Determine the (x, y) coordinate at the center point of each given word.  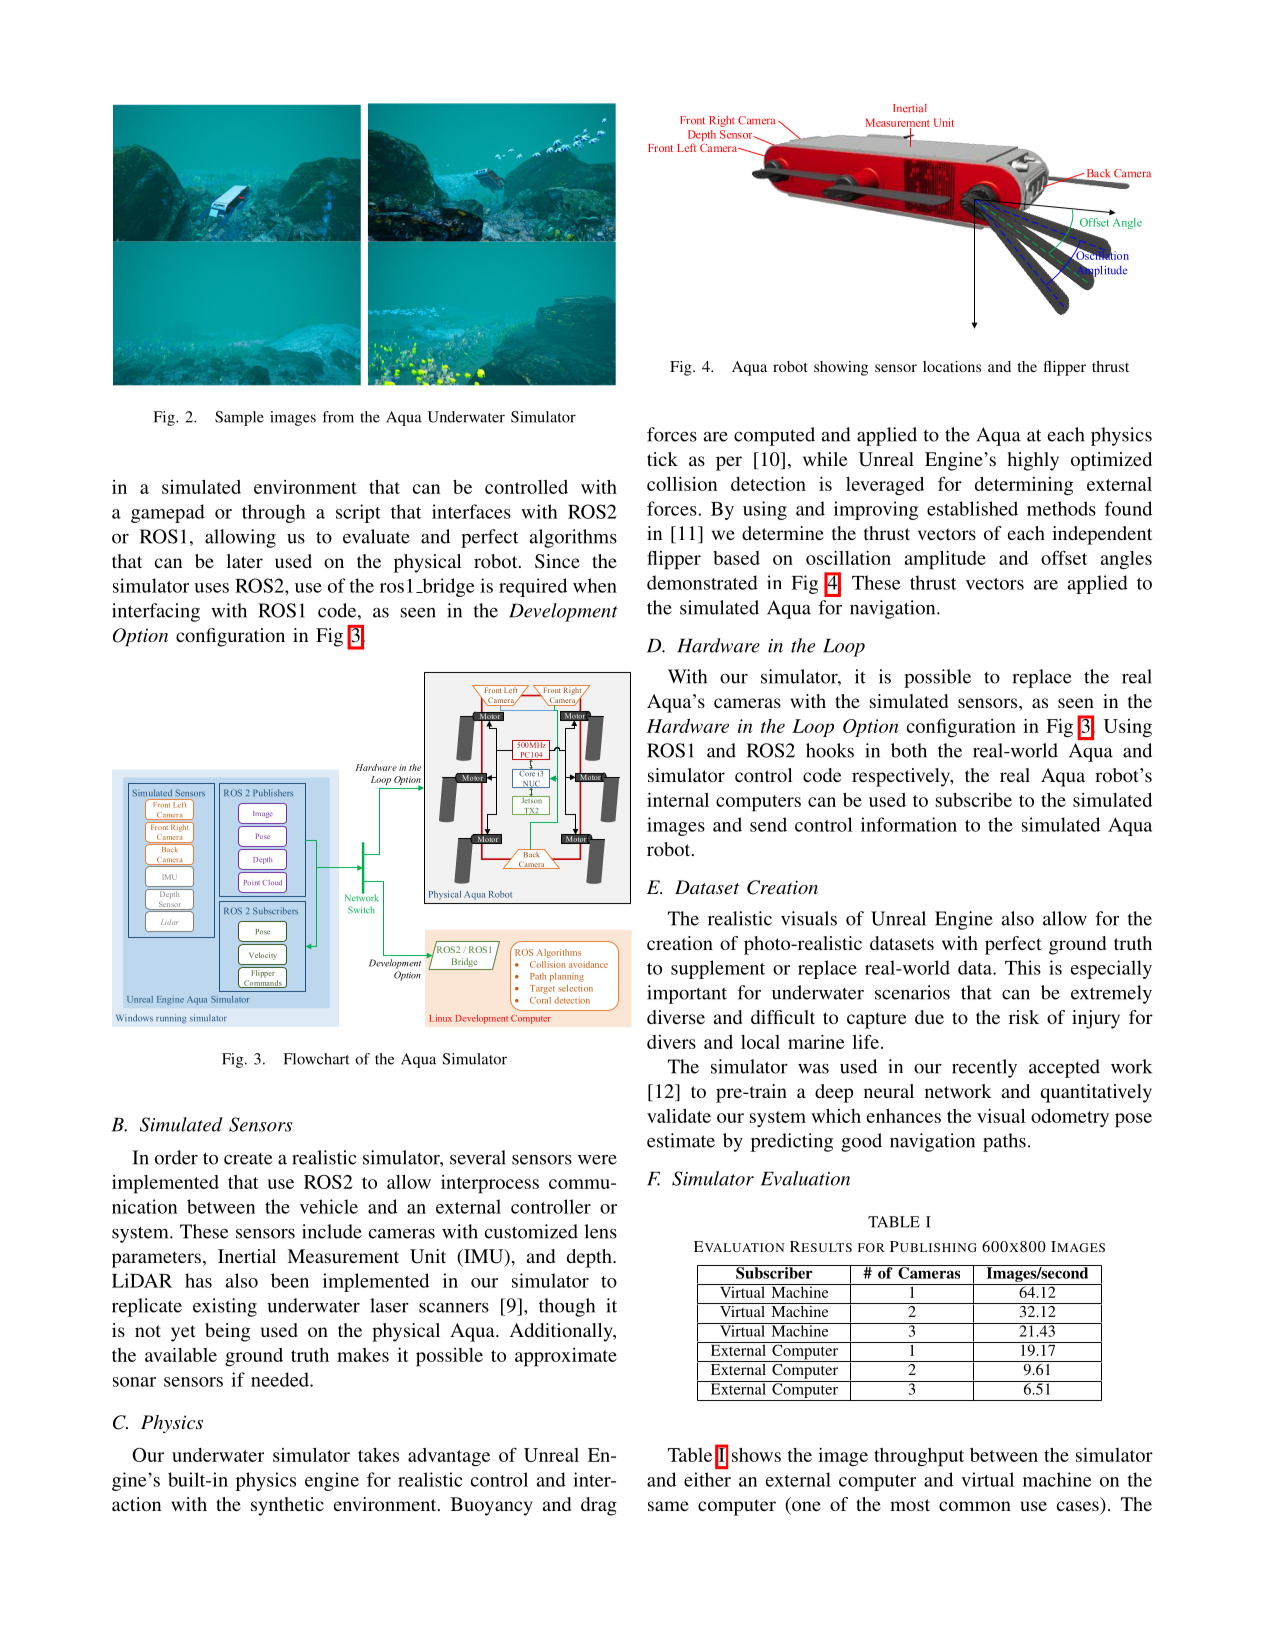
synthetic (287, 1506)
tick (662, 459)
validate (679, 1116)
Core (527, 772)
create (248, 1159)
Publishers (273, 792)
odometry (1070, 1118)
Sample (239, 418)
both (909, 750)
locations (952, 366)
